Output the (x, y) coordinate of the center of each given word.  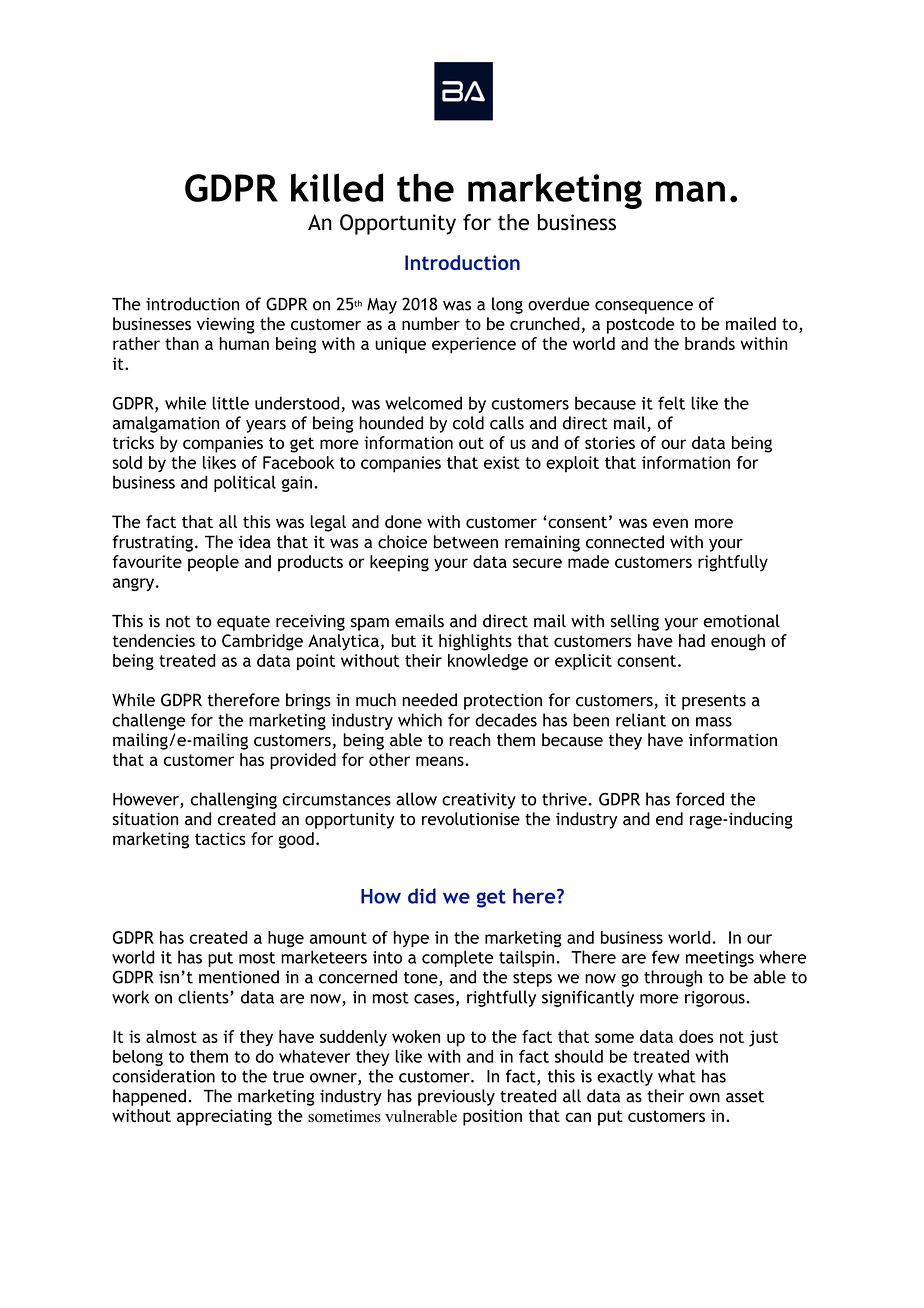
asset (745, 1097)
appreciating (224, 1117)
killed (337, 187)
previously (456, 1097)
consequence (644, 307)
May (382, 306)
